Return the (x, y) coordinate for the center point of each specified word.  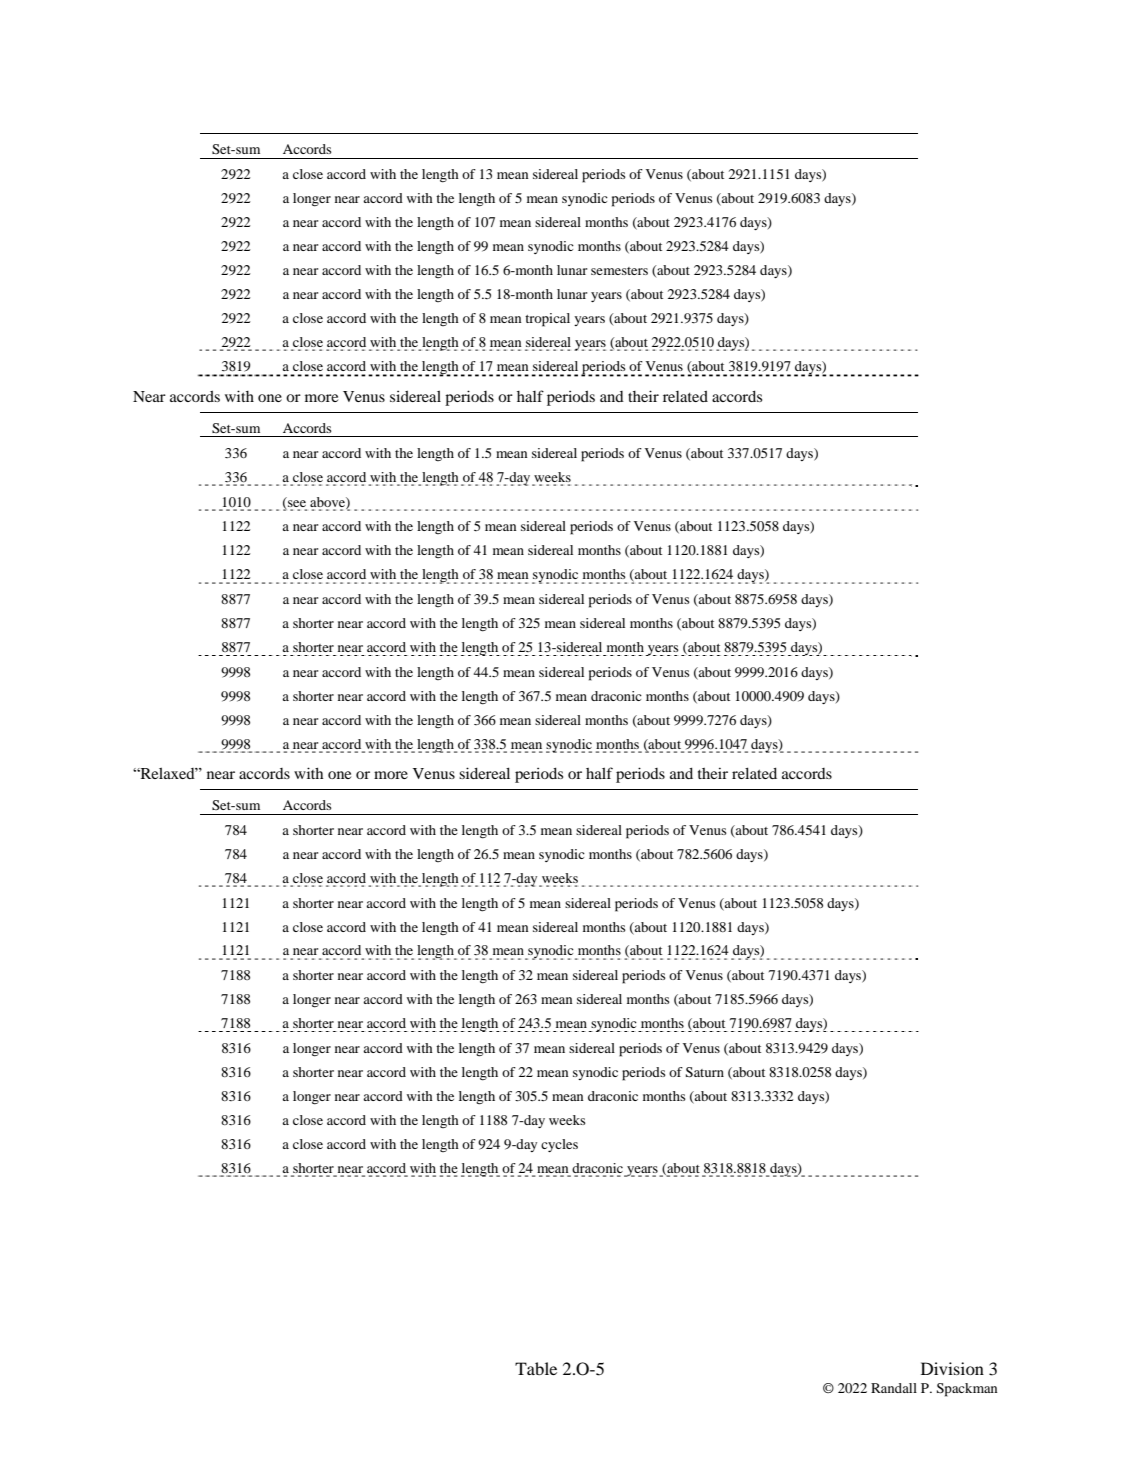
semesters (619, 271)
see (296, 502)
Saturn (705, 1072)
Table (536, 1368)
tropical (547, 320)
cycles (559, 1145)
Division (952, 1368)
